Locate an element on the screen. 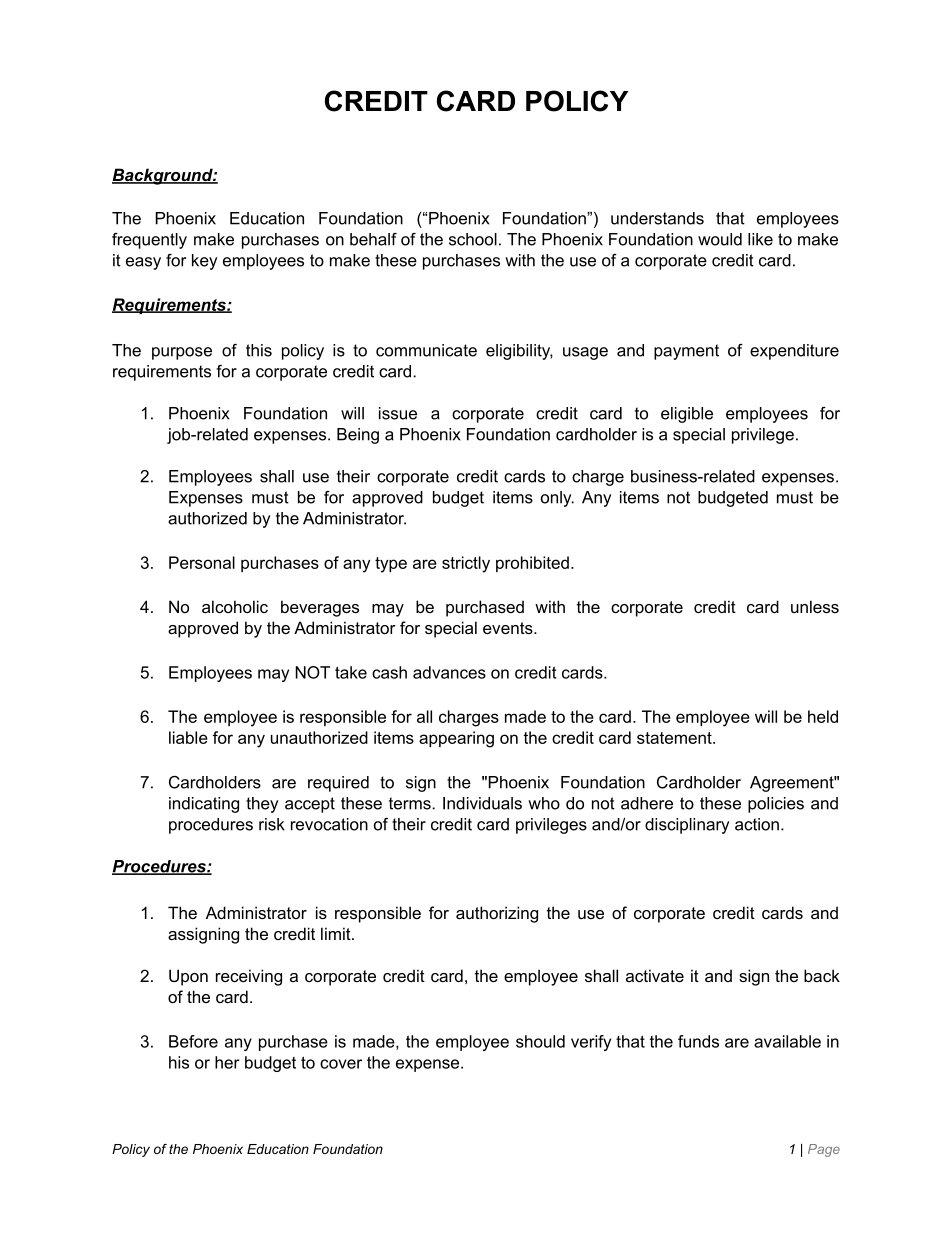 Image resolution: width=952 pixels, height=1233 pixels. action is located at coordinates (757, 824).
